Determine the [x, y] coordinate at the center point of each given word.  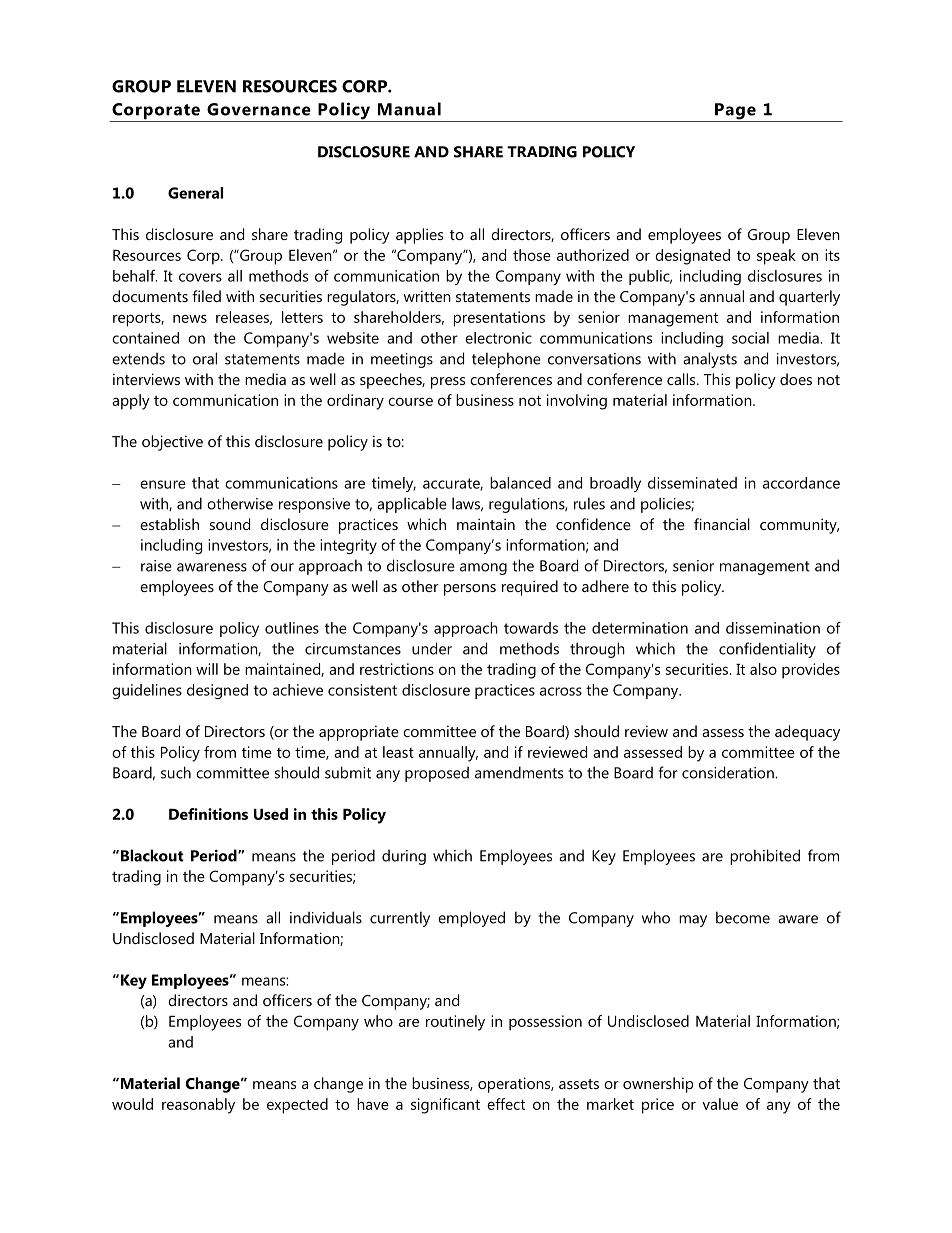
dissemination [773, 628]
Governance [259, 109]
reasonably [198, 1106]
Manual [409, 109]
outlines [292, 628]
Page [735, 112]
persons [470, 590]
